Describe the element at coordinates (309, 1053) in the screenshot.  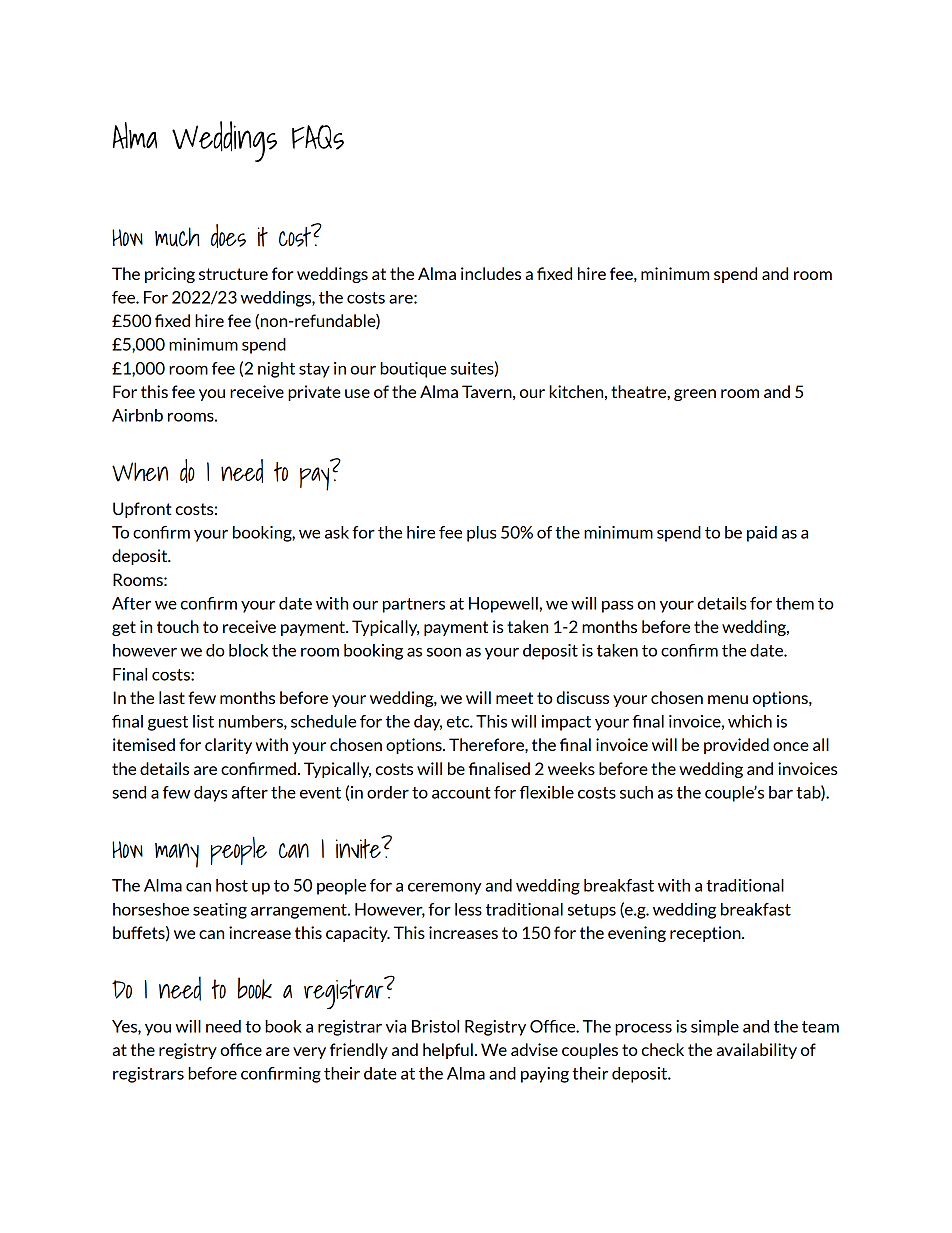
I see `very` at that location.
